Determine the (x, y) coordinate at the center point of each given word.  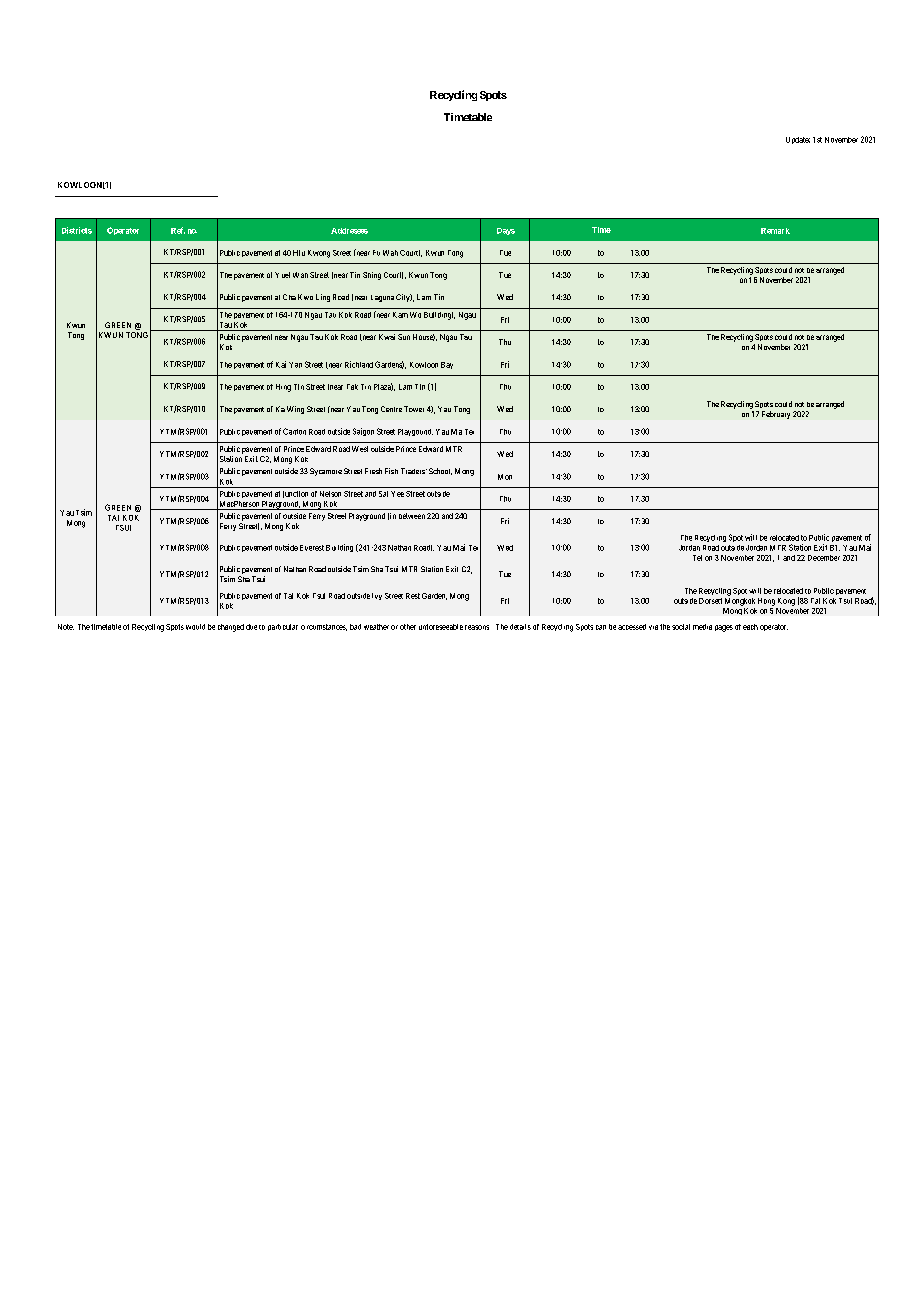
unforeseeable (441, 627)
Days (506, 231)
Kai (281, 364)
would (195, 627)
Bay (447, 365)
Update (798, 140)
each (750, 627)
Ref (178, 230)
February (776, 415)
